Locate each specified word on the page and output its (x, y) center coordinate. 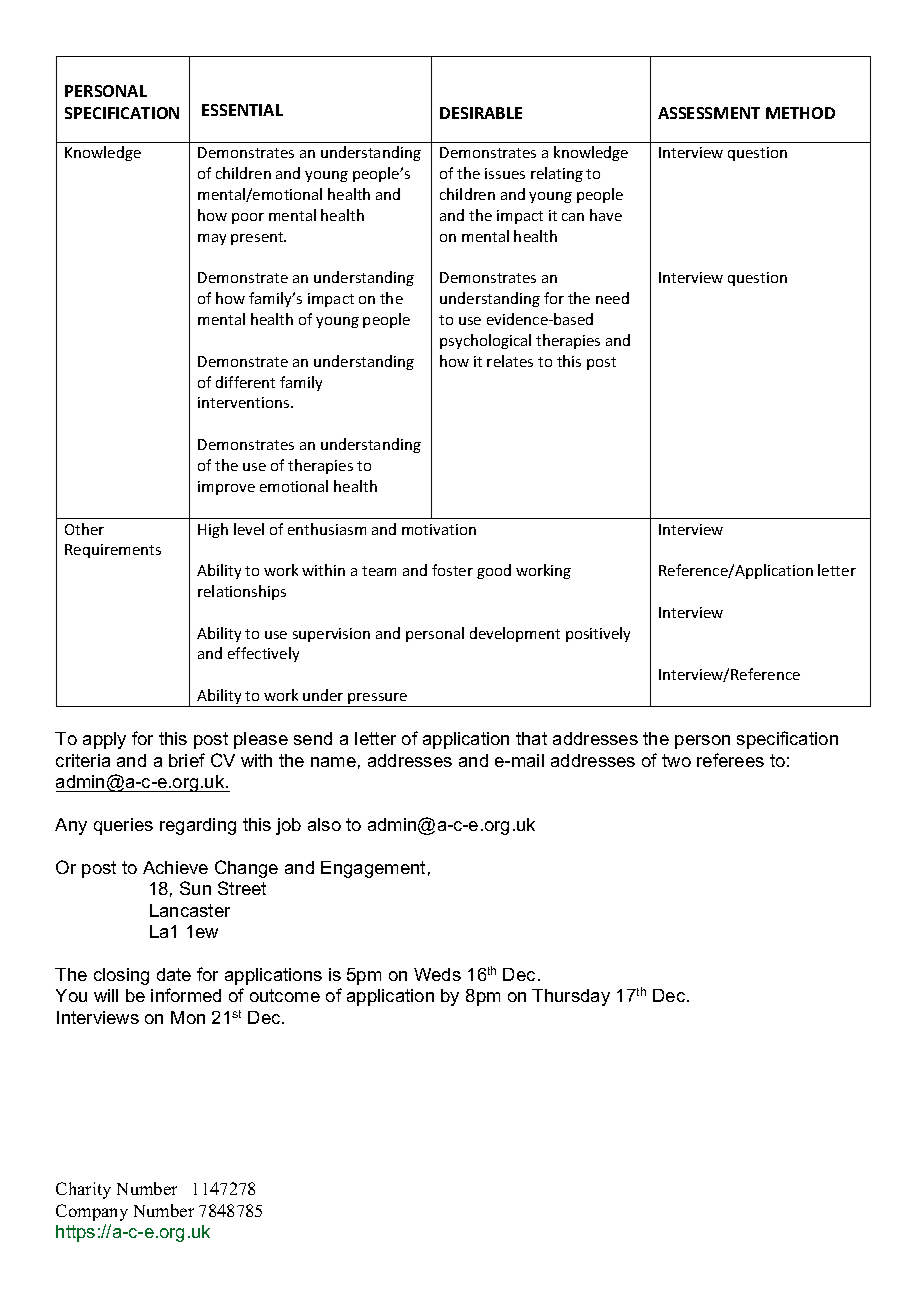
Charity (83, 1190)
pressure (378, 700)
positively (598, 634)
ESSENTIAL (242, 110)
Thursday (571, 997)
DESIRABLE (481, 113)
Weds (437, 974)
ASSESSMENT (709, 113)
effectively (263, 654)
